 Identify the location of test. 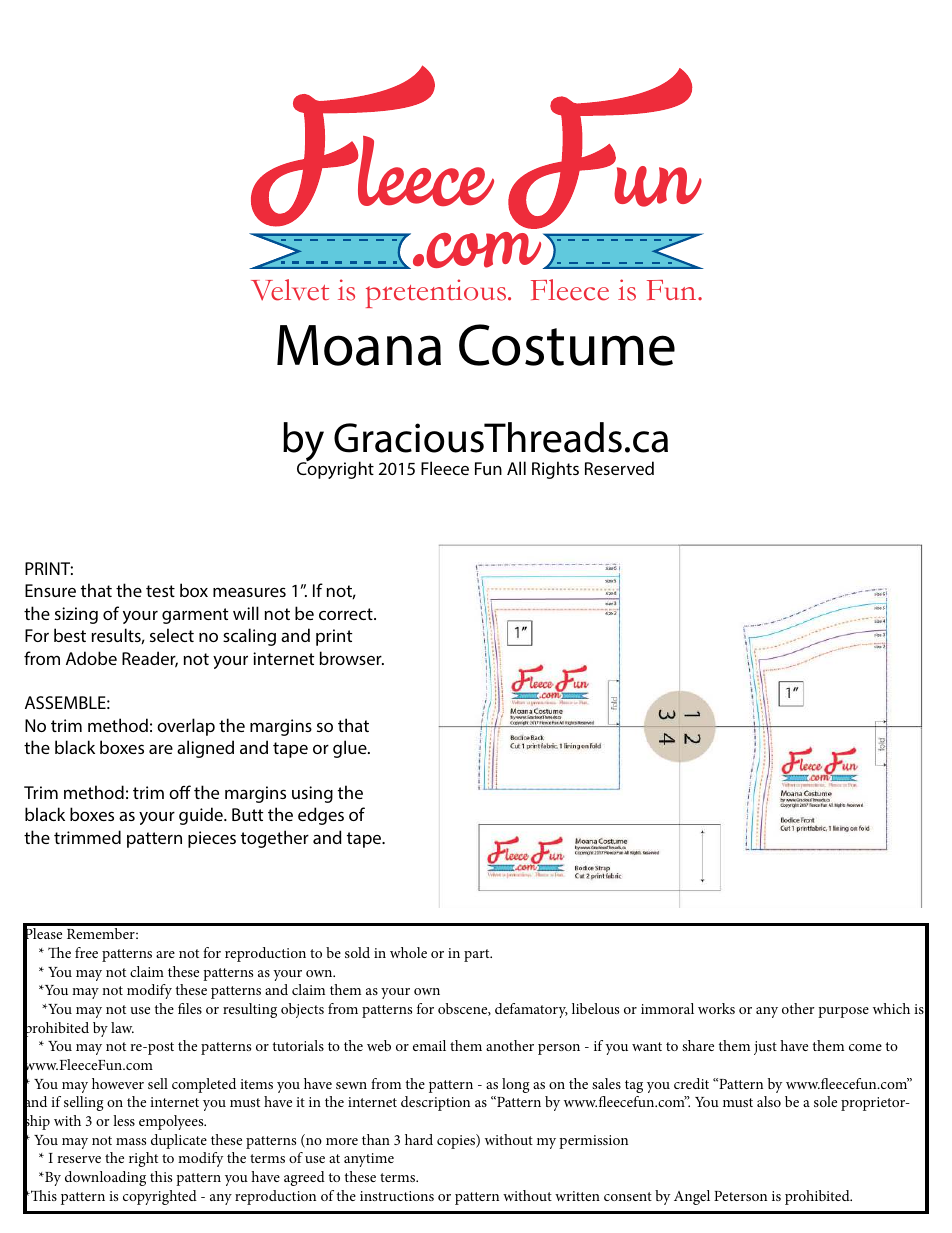
(160, 591).
